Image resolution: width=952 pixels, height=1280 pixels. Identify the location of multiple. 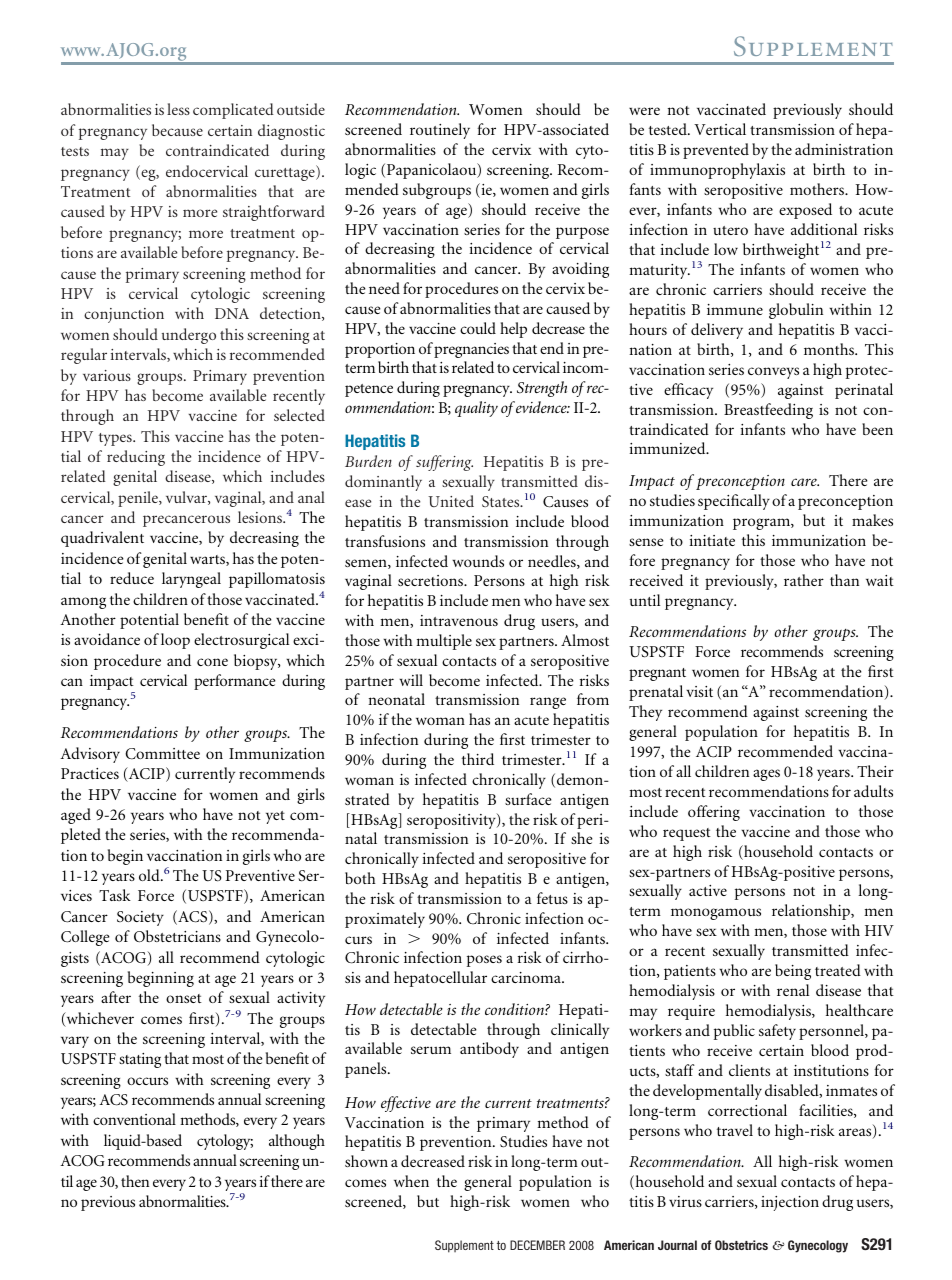
(444, 642).
